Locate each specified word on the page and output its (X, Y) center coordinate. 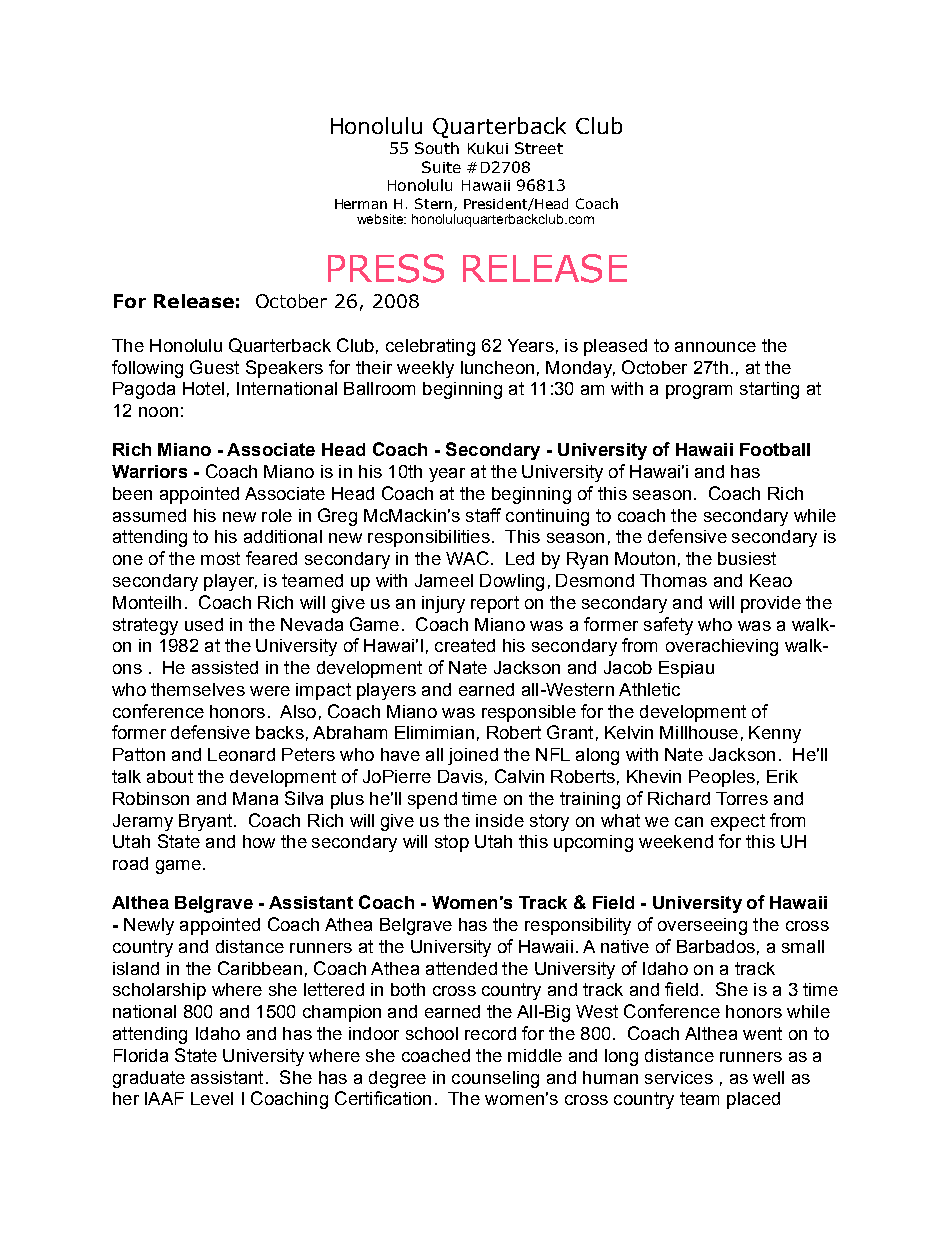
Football (775, 449)
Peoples (722, 778)
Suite (441, 167)
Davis (460, 776)
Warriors (149, 471)
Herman (361, 204)
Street (539, 148)
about (170, 776)
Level (212, 1098)
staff (483, 515)
